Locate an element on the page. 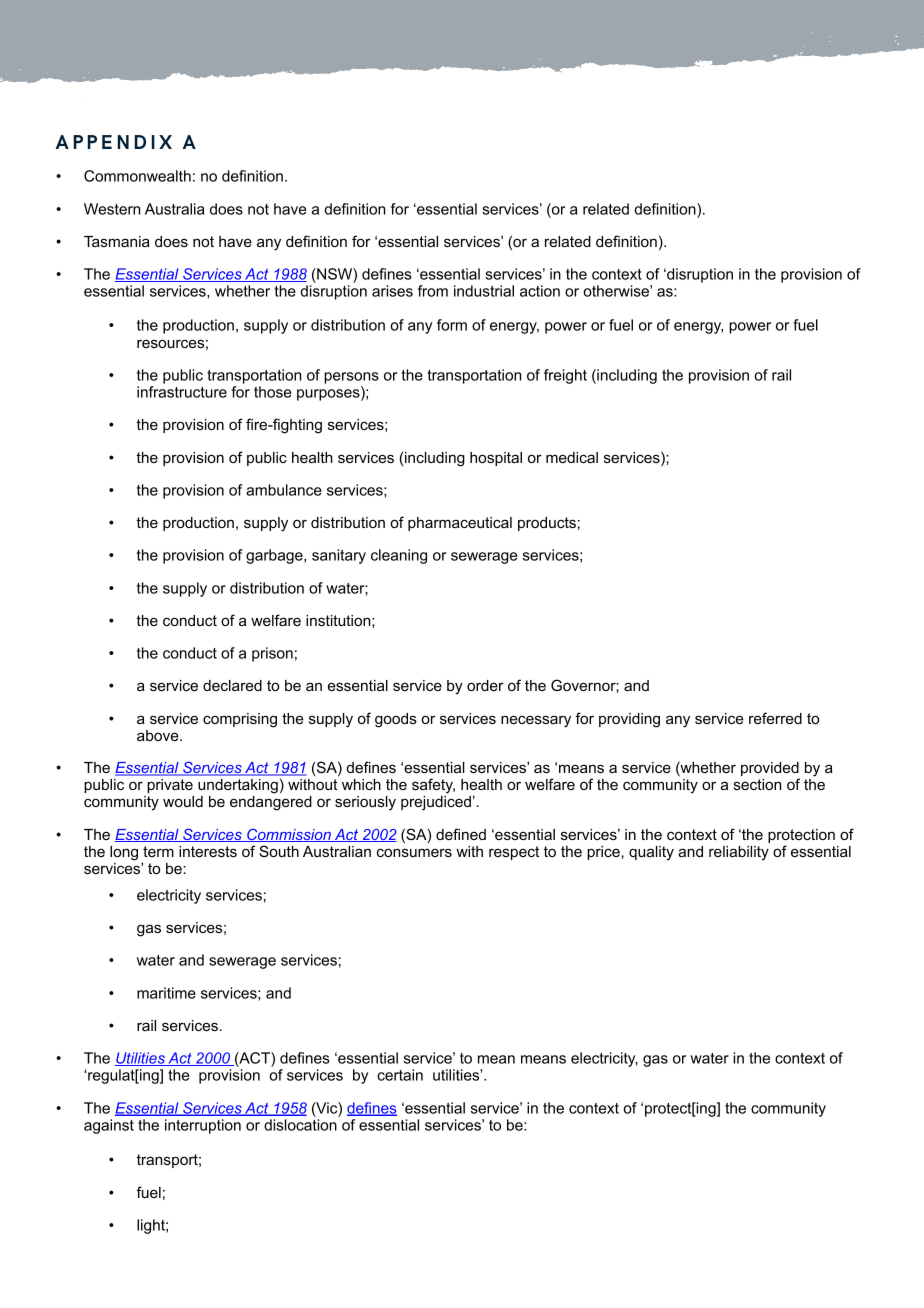 This image has height=1308, width=924. medical is located at coordinates (572, 457).
